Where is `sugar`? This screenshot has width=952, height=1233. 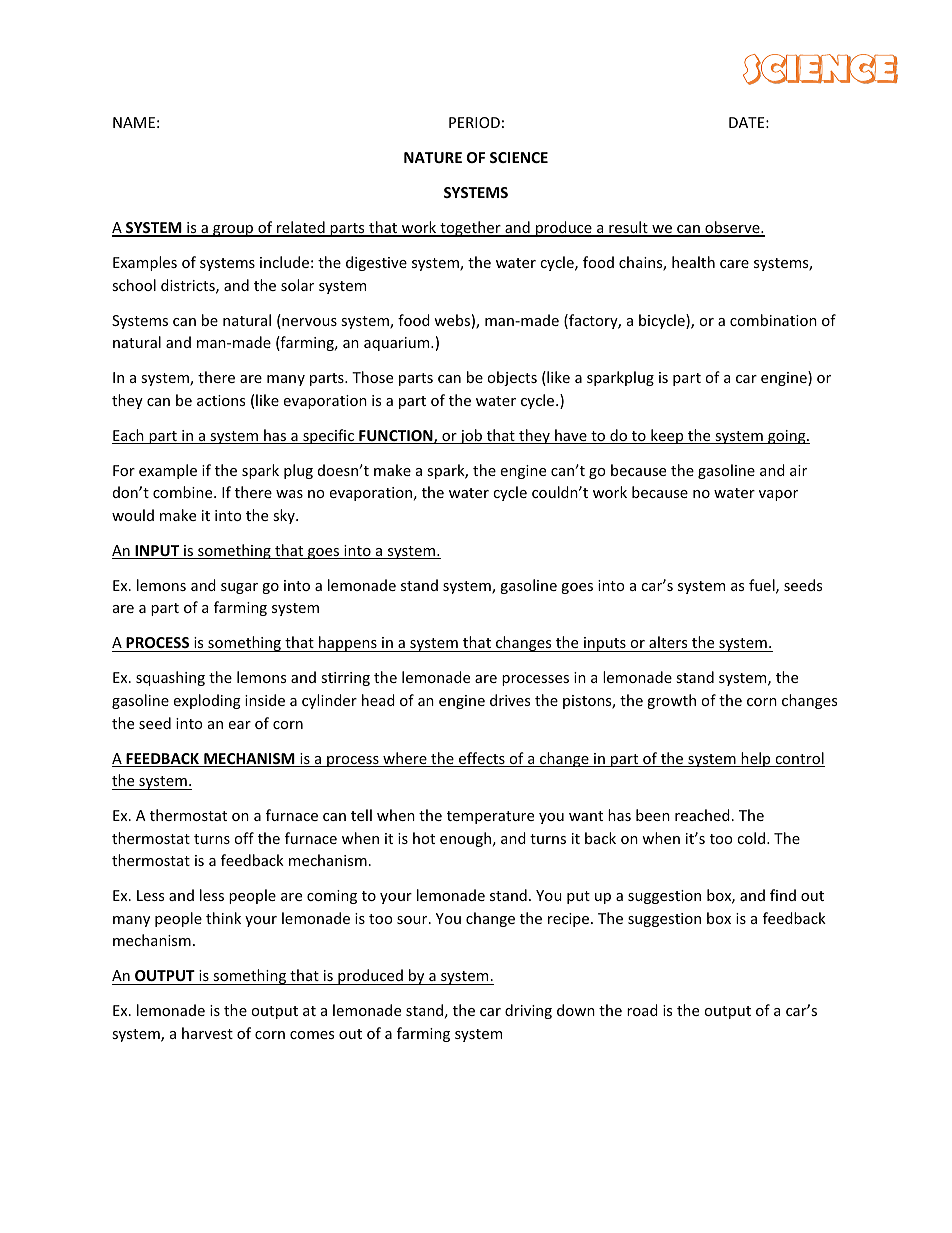
sugar is located at coordinates (239, 588).
